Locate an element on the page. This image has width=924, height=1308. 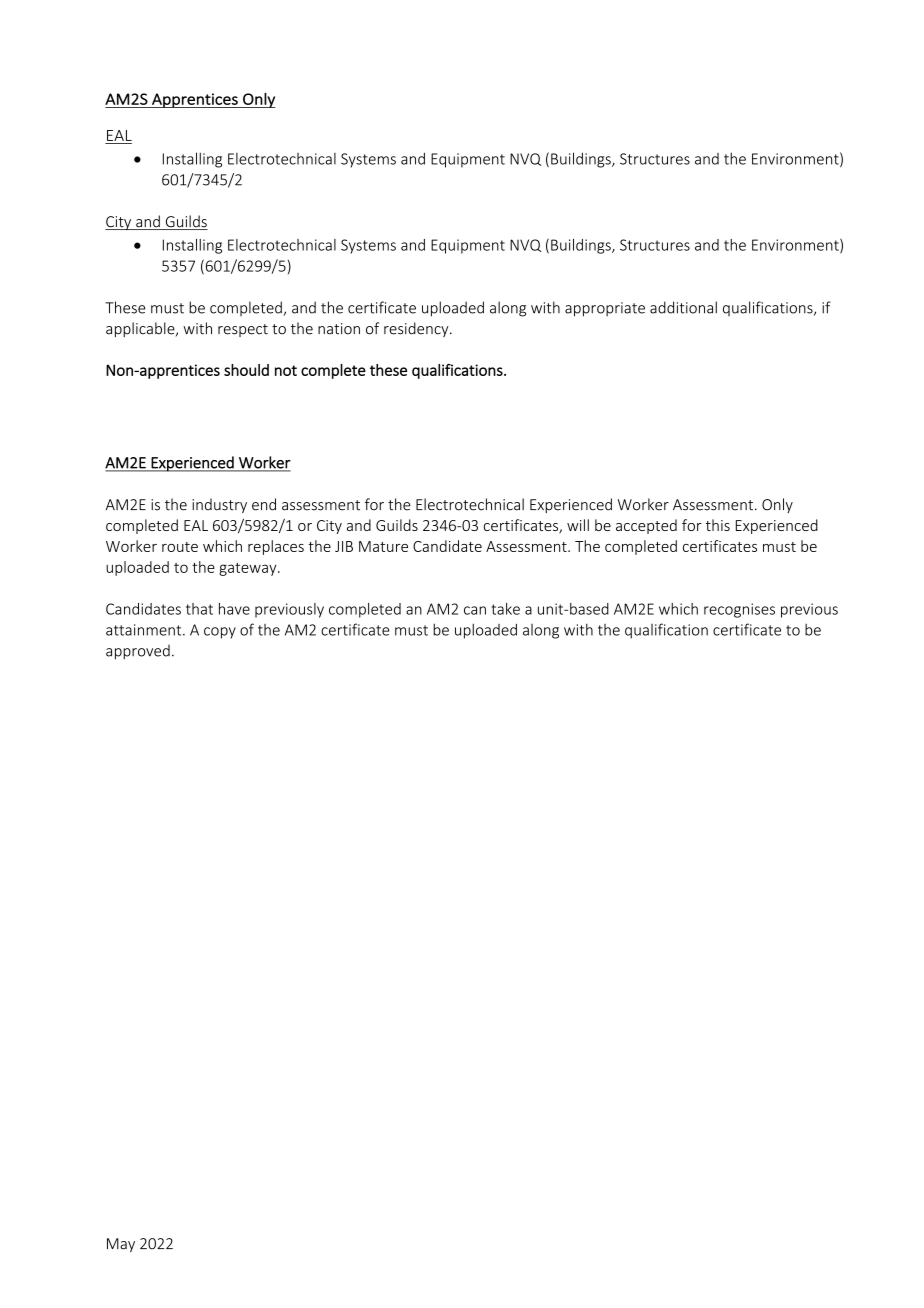
attainment is located at coordinates (145, 630).
